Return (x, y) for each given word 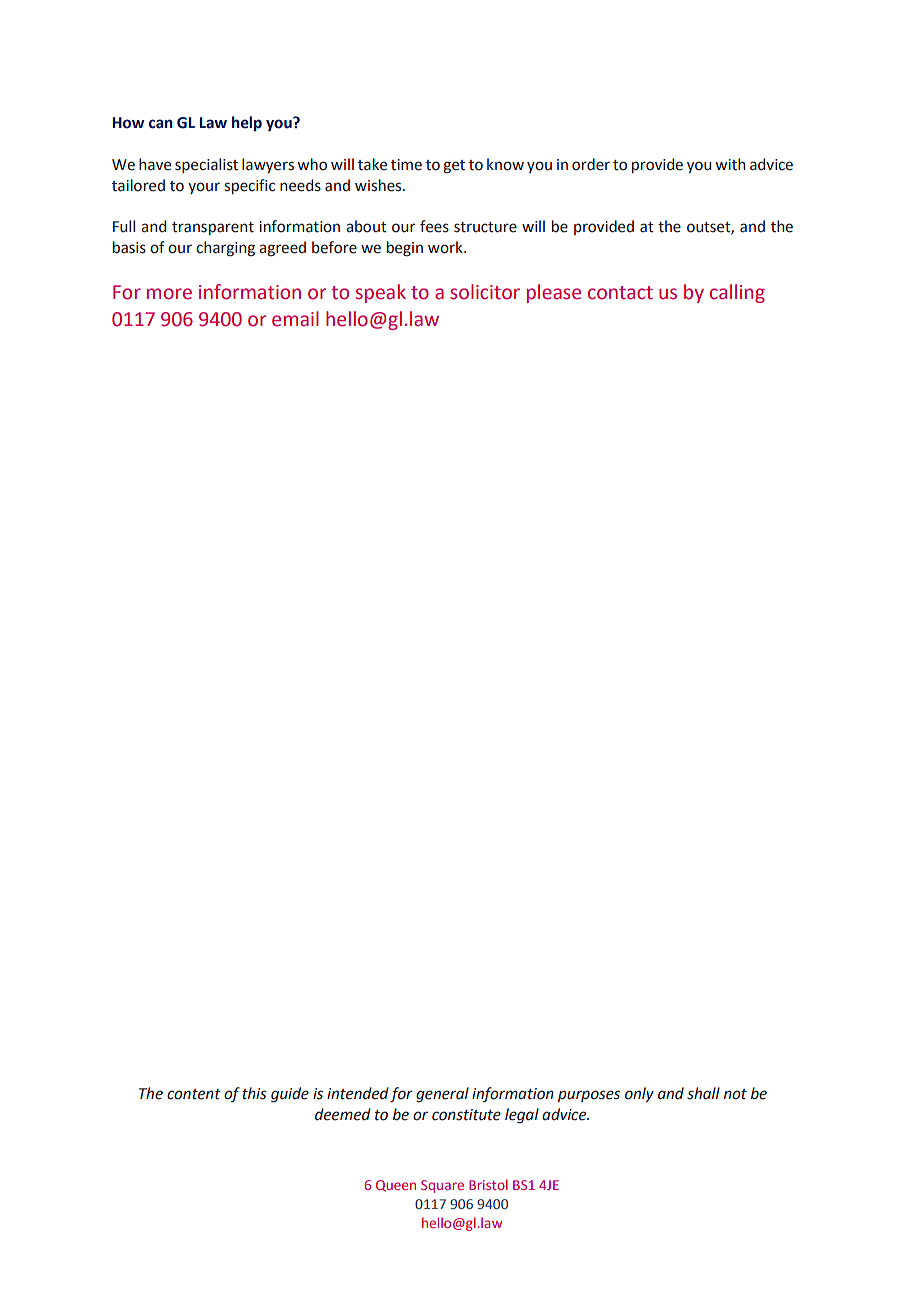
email (295, 319)
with (730, 164)
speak (381, 293)
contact (620, 293)
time (406, 165)
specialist (206, 165)
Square (442, 1186)
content (194, 1094)
